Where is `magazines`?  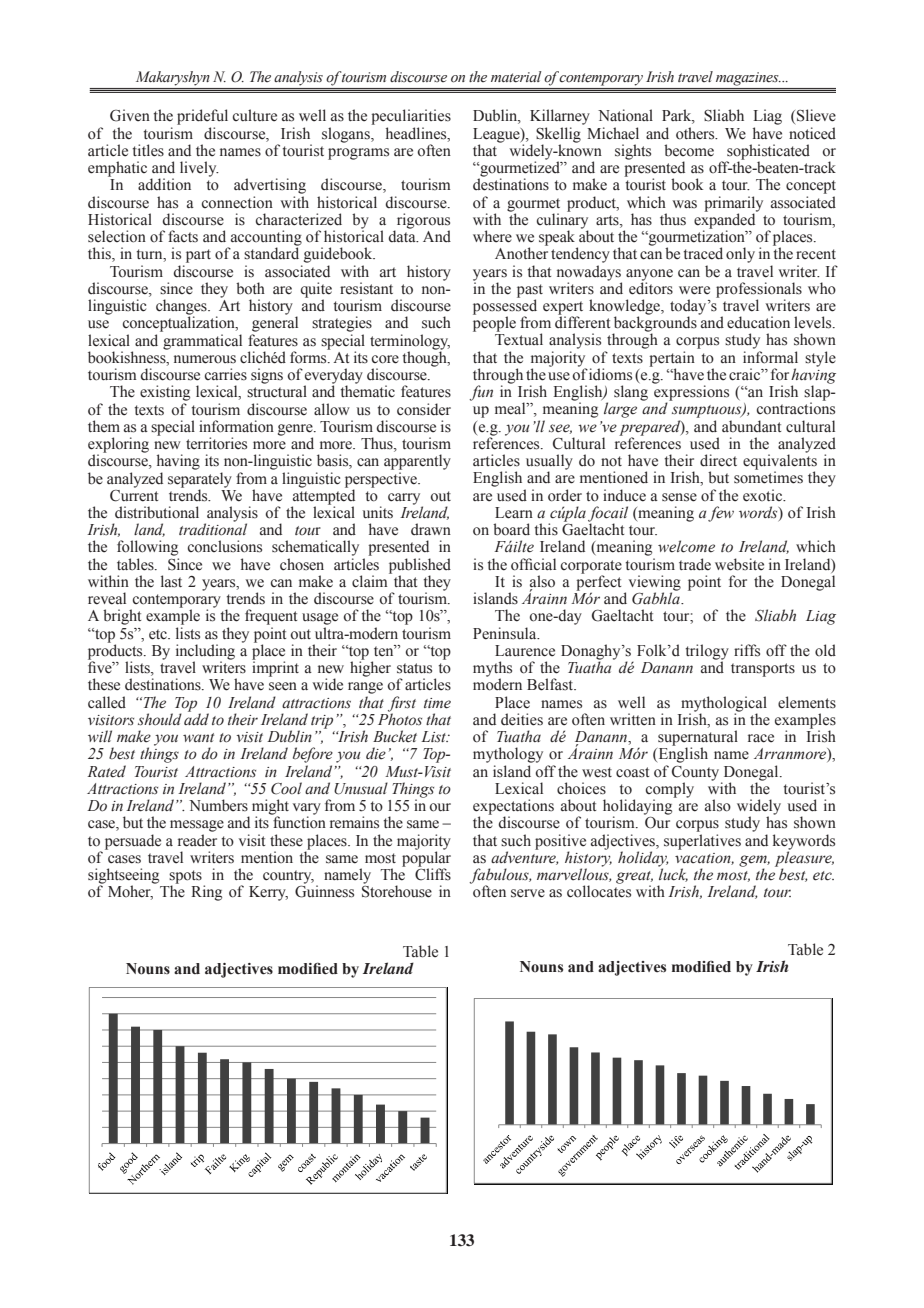
magazines is located at coordinates (748, 79).
